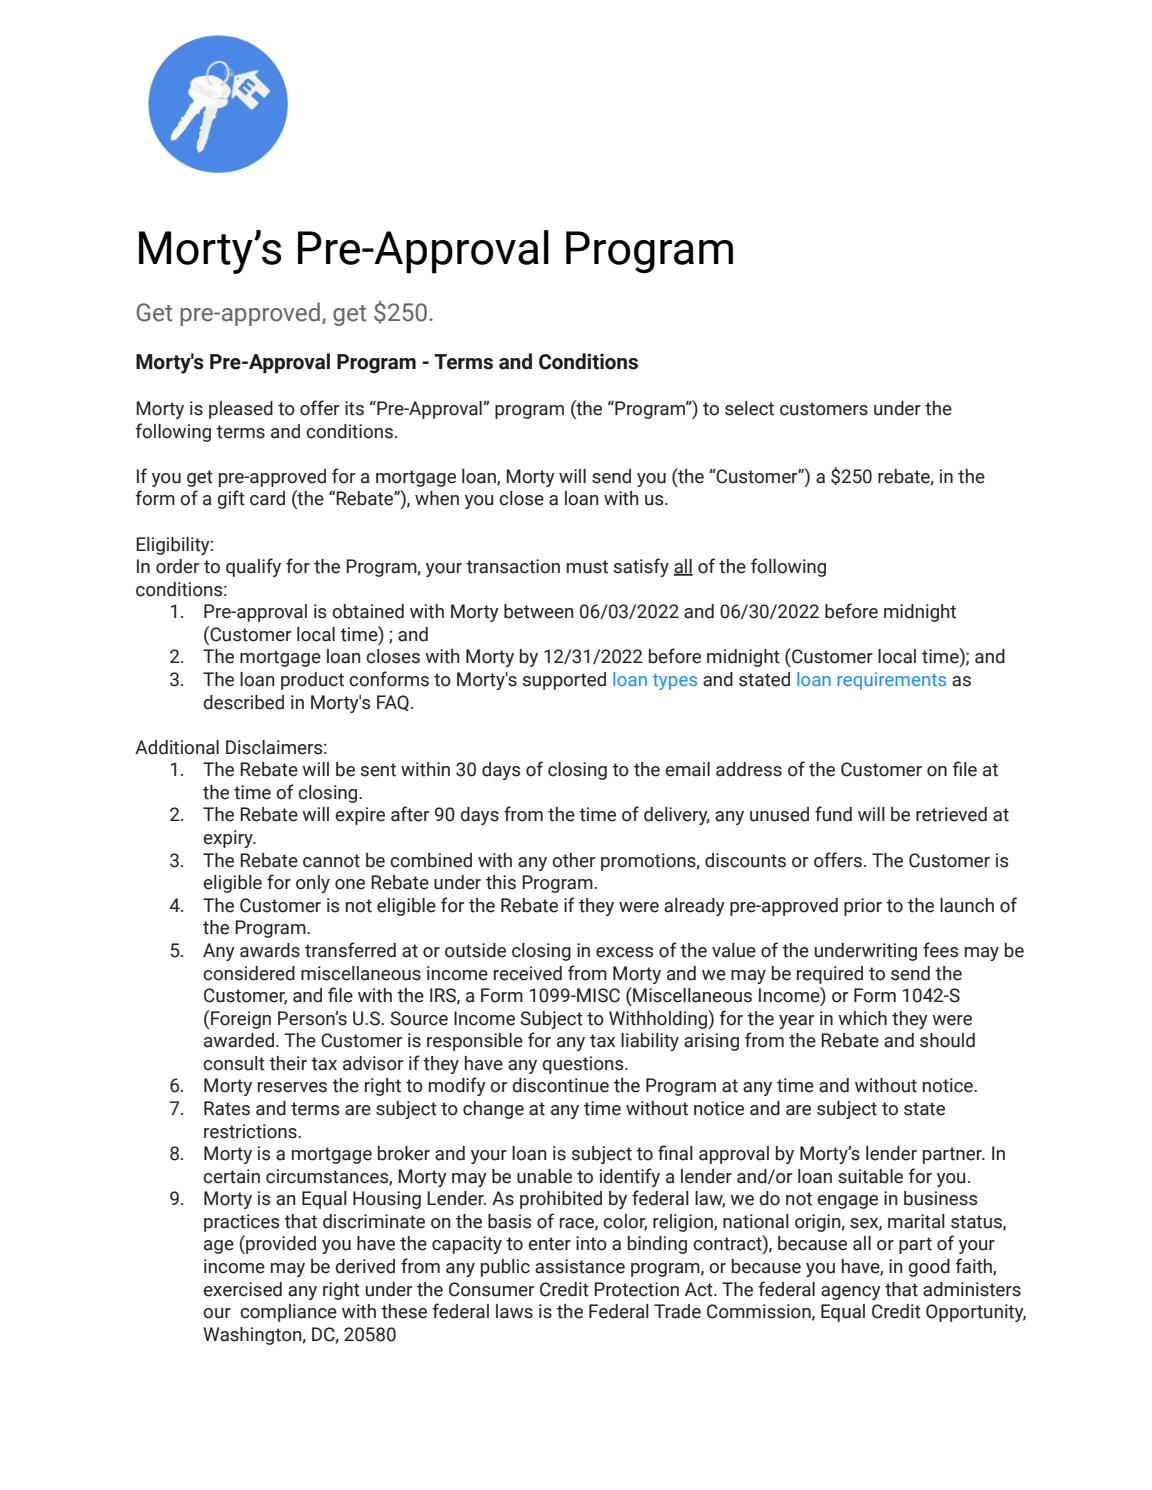  Describe the element at coordinates (564, 681) in the document. I see `supported` at that location.
